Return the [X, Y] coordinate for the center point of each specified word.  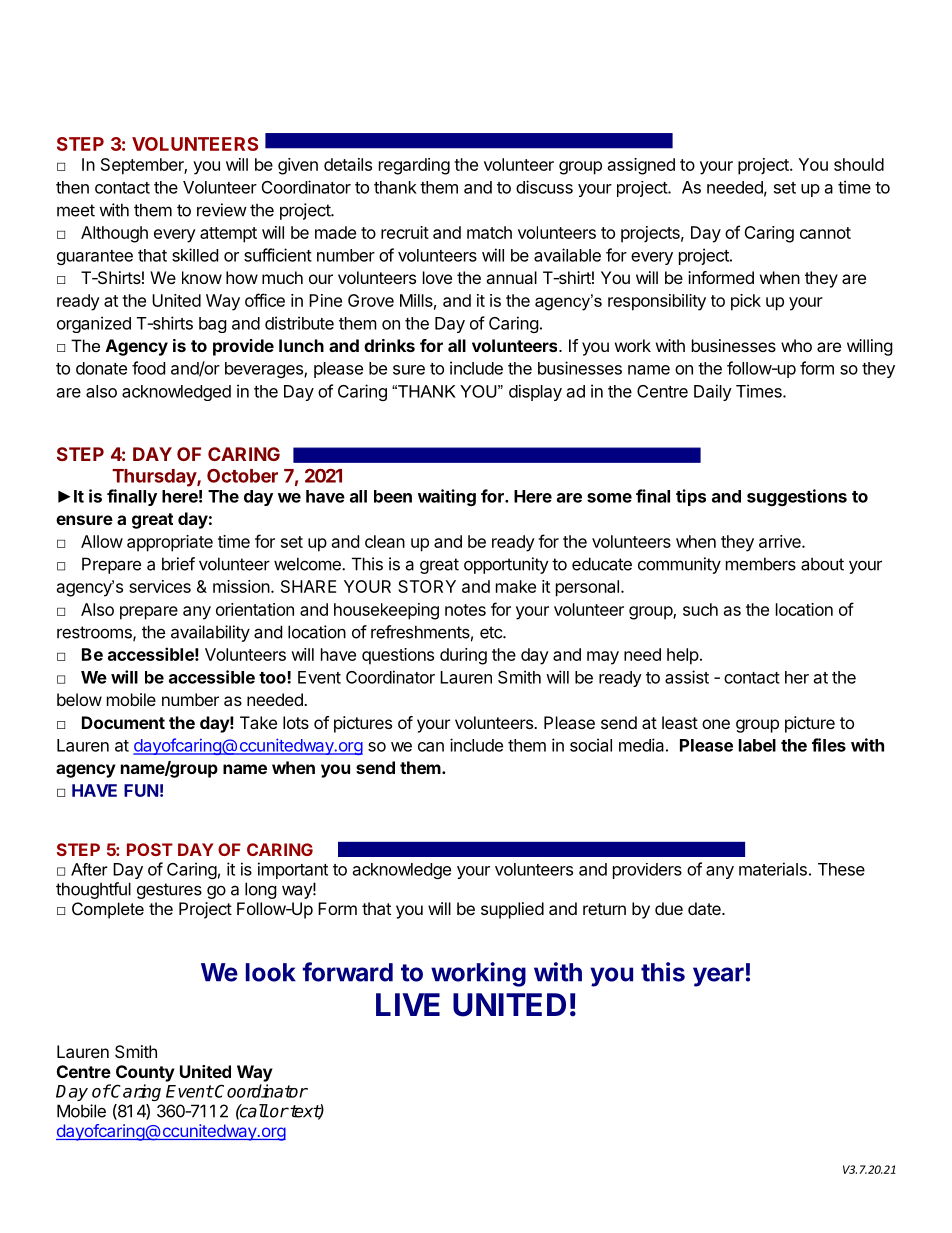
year [718, 977]
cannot [825, 233]
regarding [414, 166]
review [222, 210]
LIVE [408, 1004]
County [145, 1073]
